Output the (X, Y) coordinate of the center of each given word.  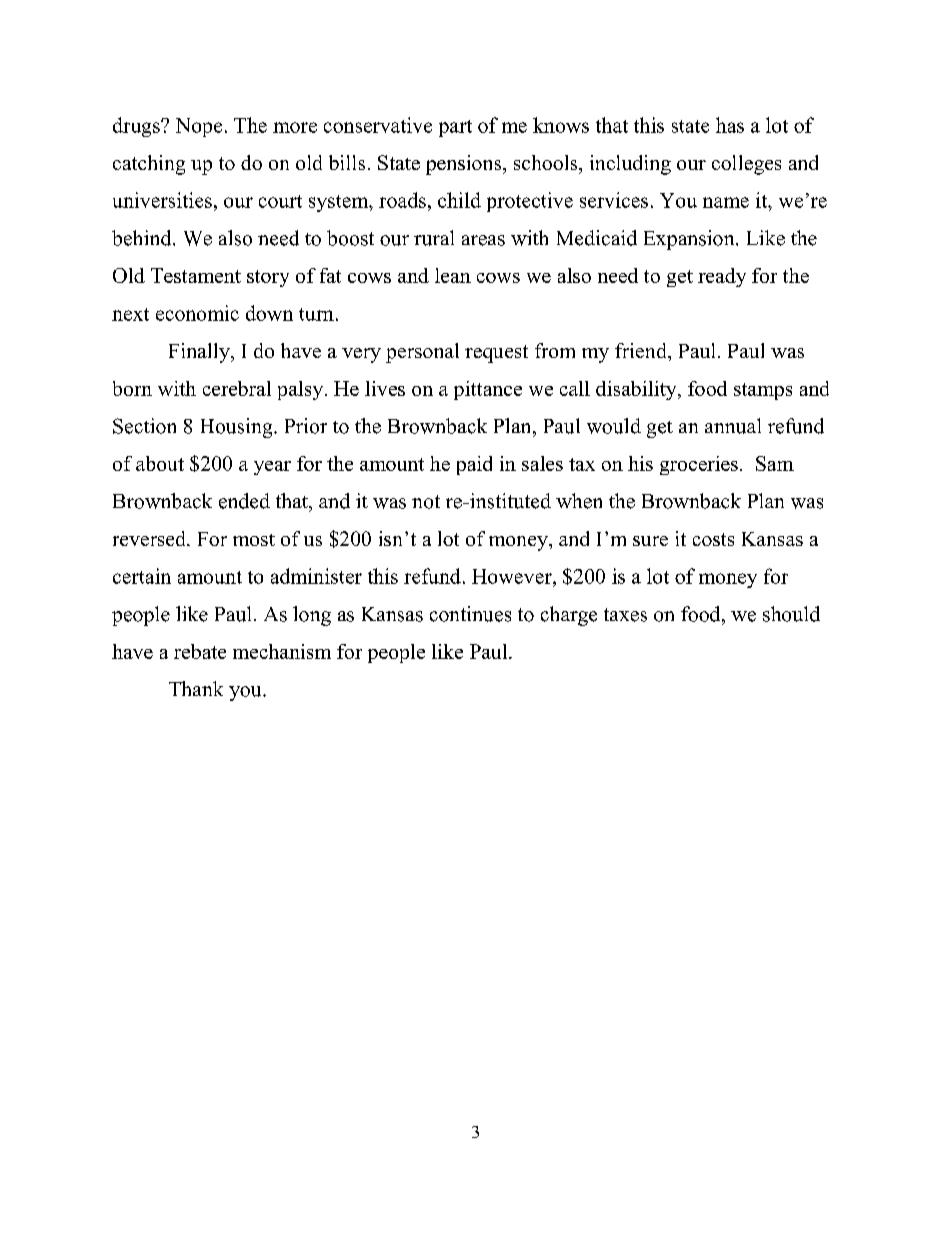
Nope (199, 127)
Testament (196, 275)
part (455, 128)
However (513, 576)
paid (474, 465)
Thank (196, 688)
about (160, 463)
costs (713, 539)
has (730, 125)
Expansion (690, 240)
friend (642, 350)
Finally (200, 353)
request (496, 354)
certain (142, 576)
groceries (699, 465)
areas (483, 240)
